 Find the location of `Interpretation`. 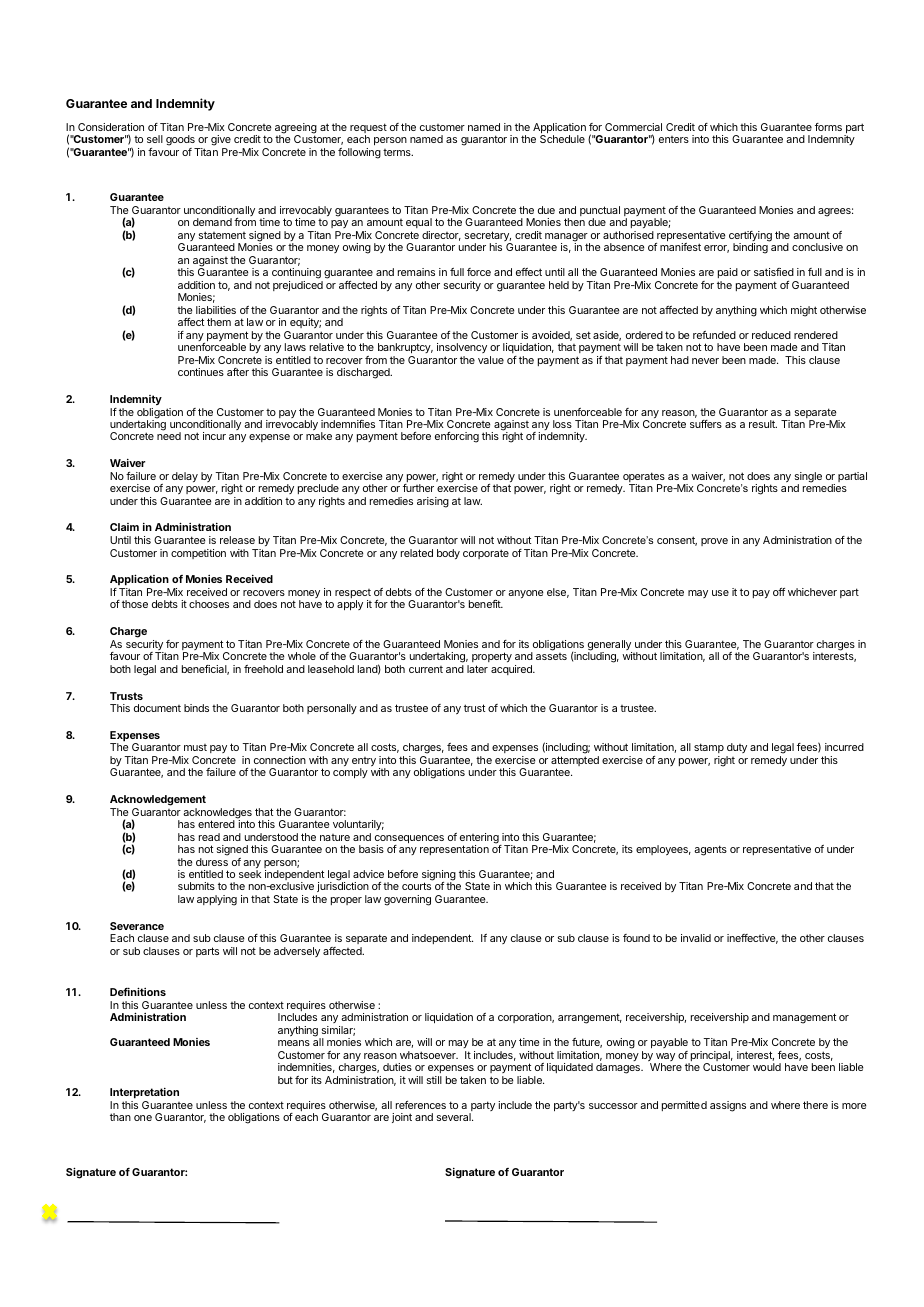

Interpretation is located at coordinates (144, 1093).
